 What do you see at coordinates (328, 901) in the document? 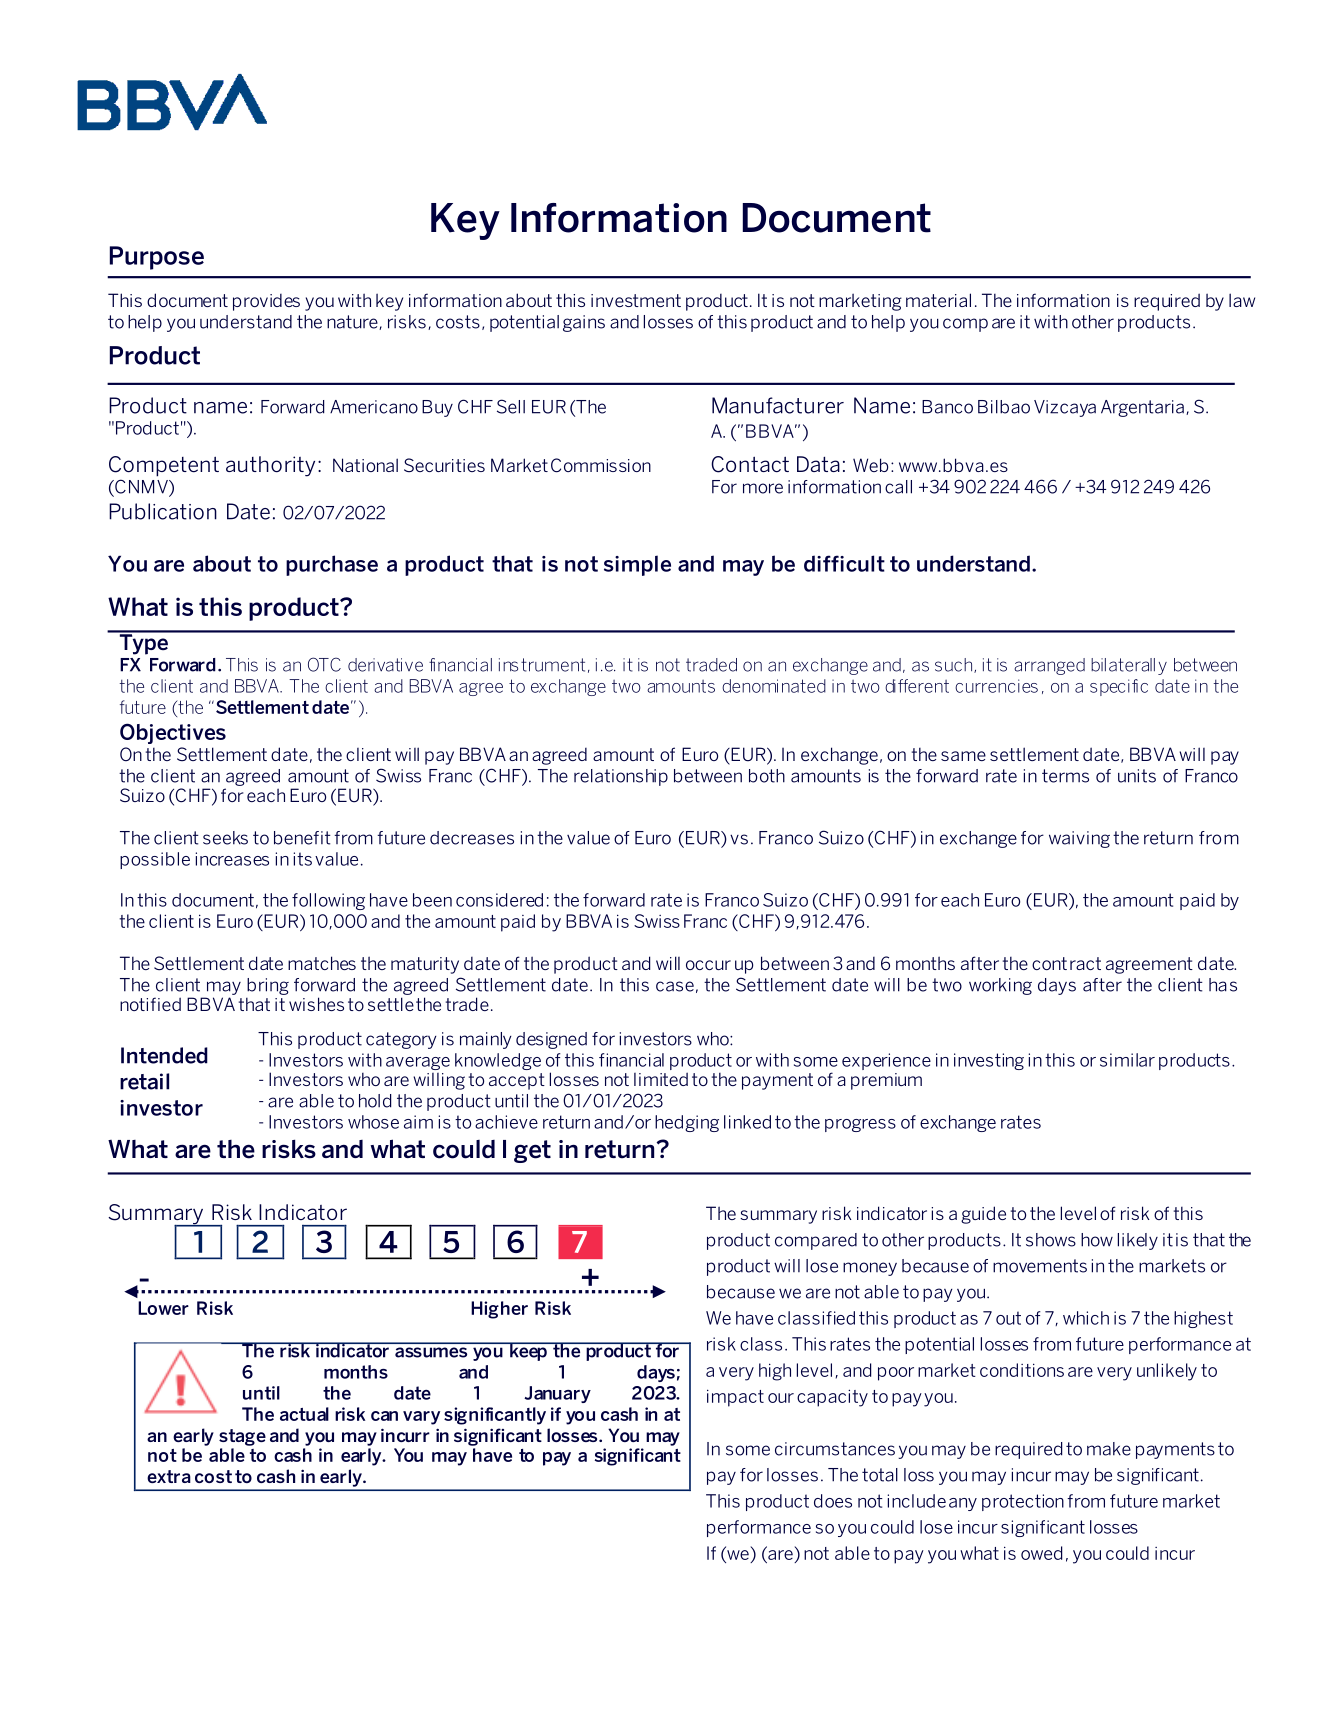
I see `following` at bounding box center [328, 901].
